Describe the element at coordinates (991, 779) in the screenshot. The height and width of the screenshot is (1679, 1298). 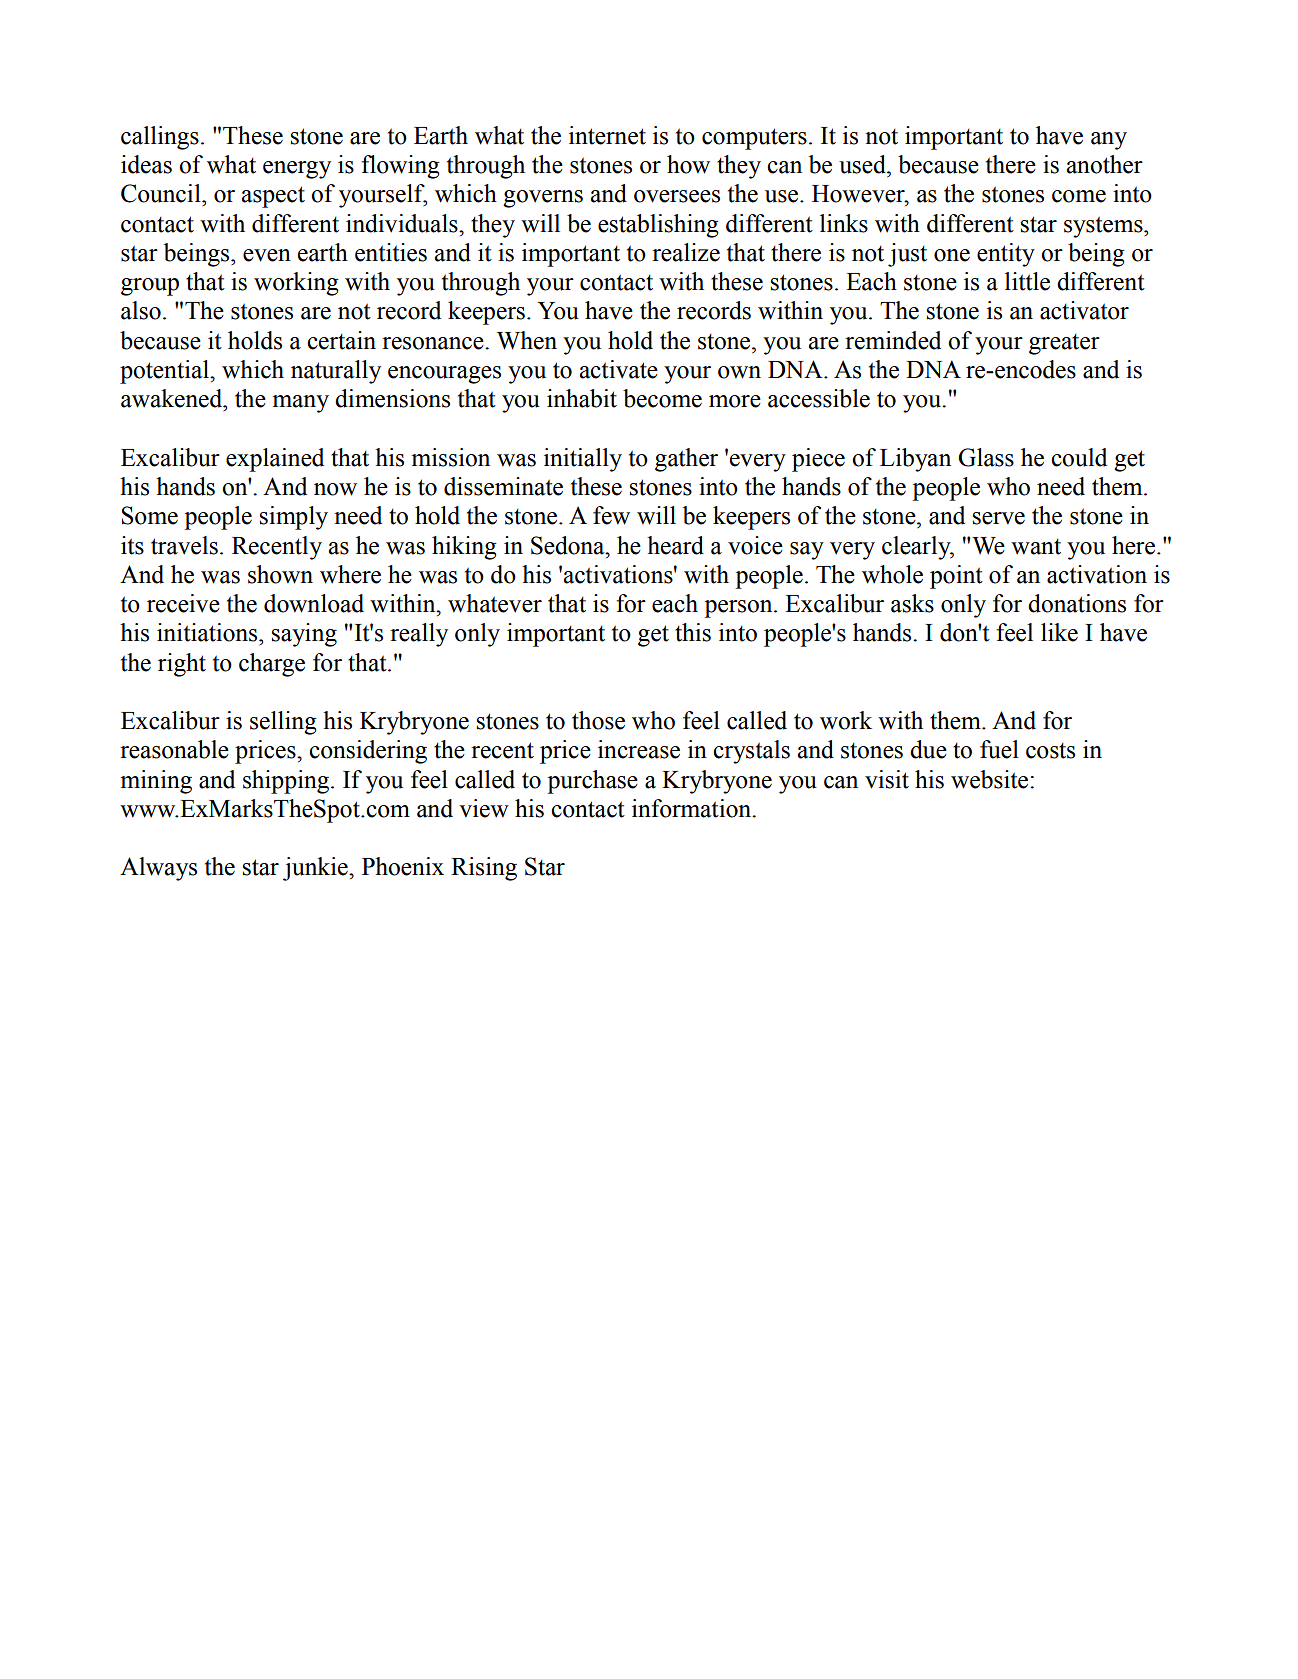
I see `website` at that location.
